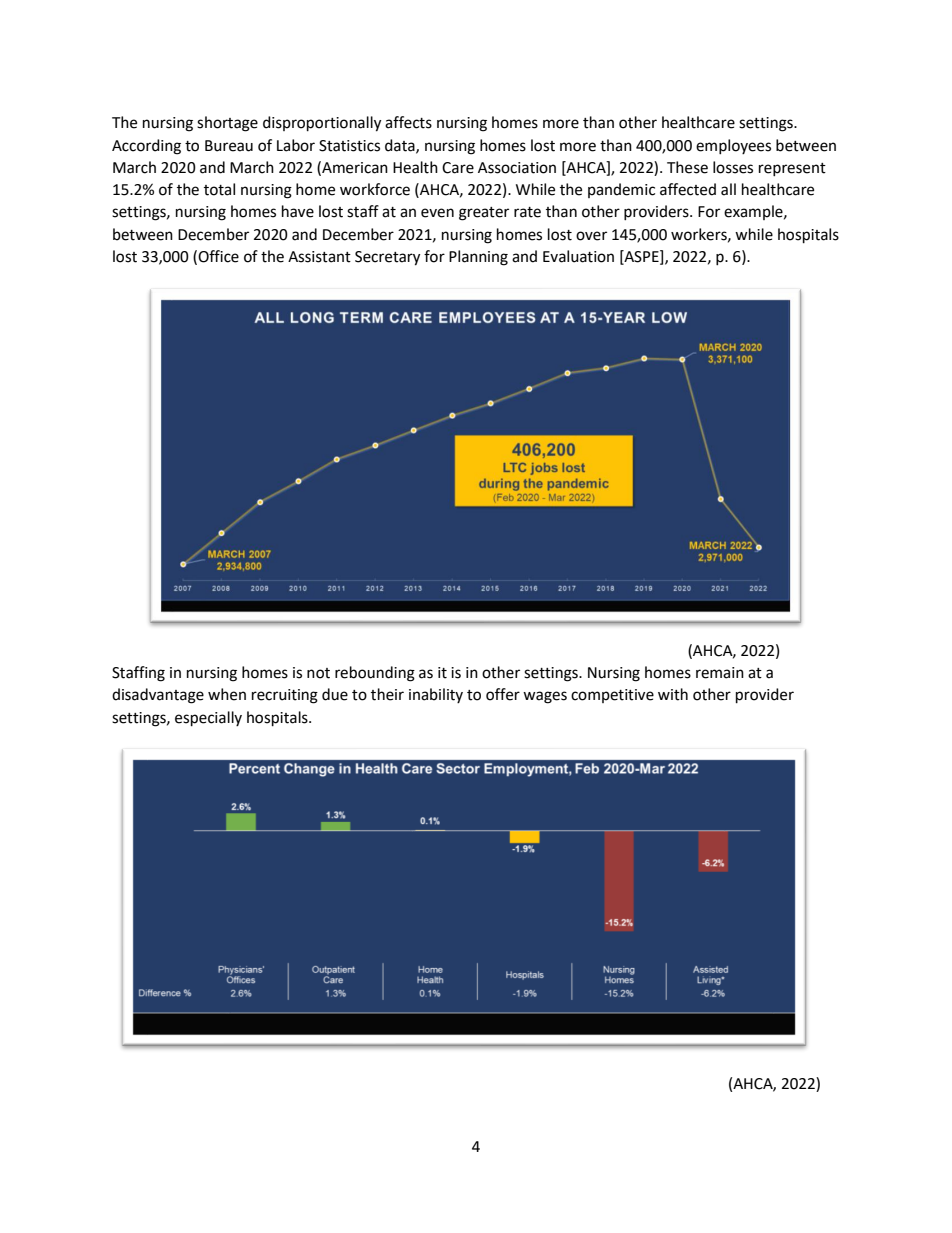 This screenshot has width=952, height=1233. Describe the element at coordinates (229, 146) in the screenshot. I see `Bureau` at that location.
